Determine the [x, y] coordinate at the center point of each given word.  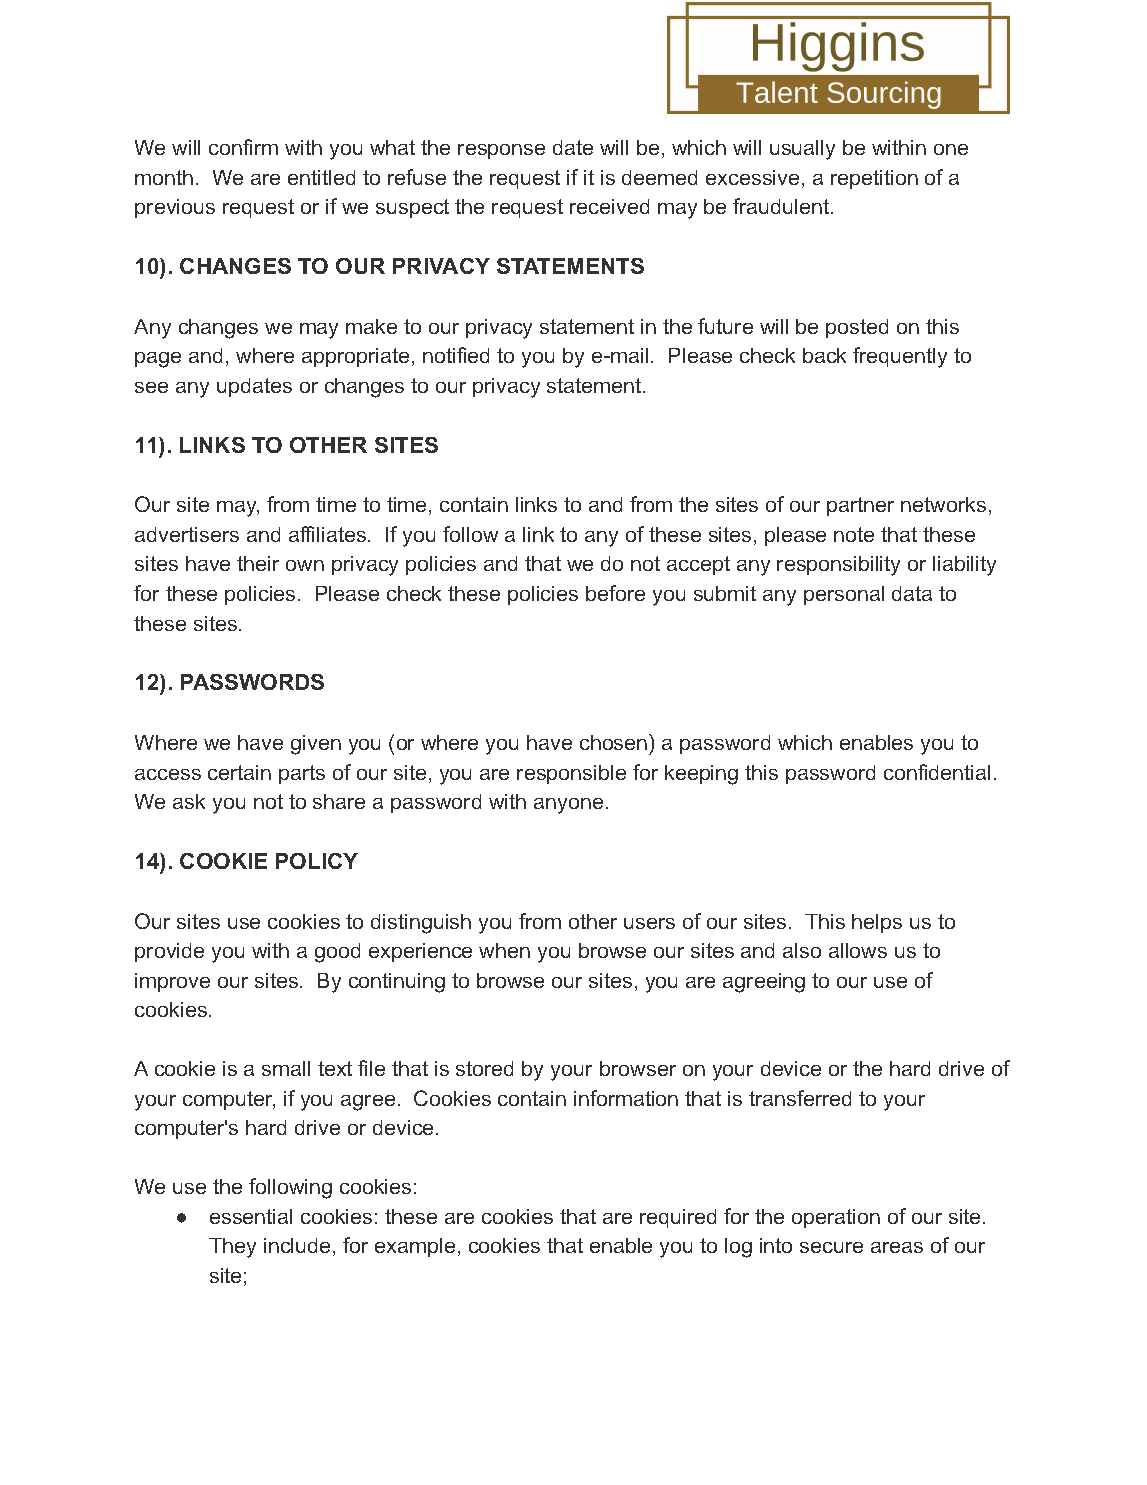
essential [251, 1216]
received [609, 206]
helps [877, 923]
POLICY [317, 861]
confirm [243, 147]
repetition [874, 179]
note [854, 534]
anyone [568, 806]
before [615, 593]
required [678, 1218]
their [258, 563]
